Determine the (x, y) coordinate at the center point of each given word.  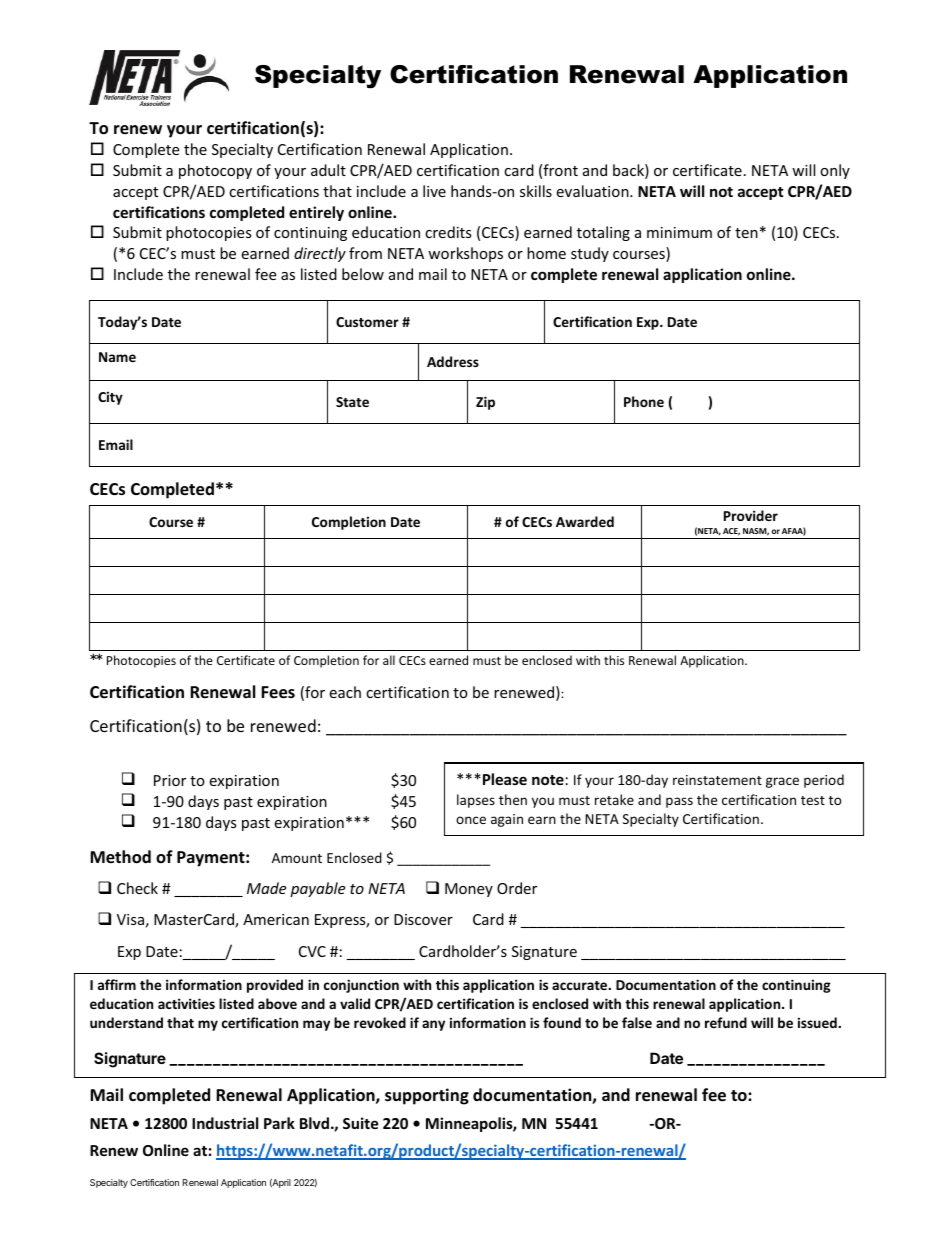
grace (782, 782)
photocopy (215, 171)
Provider (751, 515)
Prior (170, 780)
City (110, 398)
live (434, 191)
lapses (476, 801)
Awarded (585, 521)
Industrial (225, 1123)
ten (746, 233)
